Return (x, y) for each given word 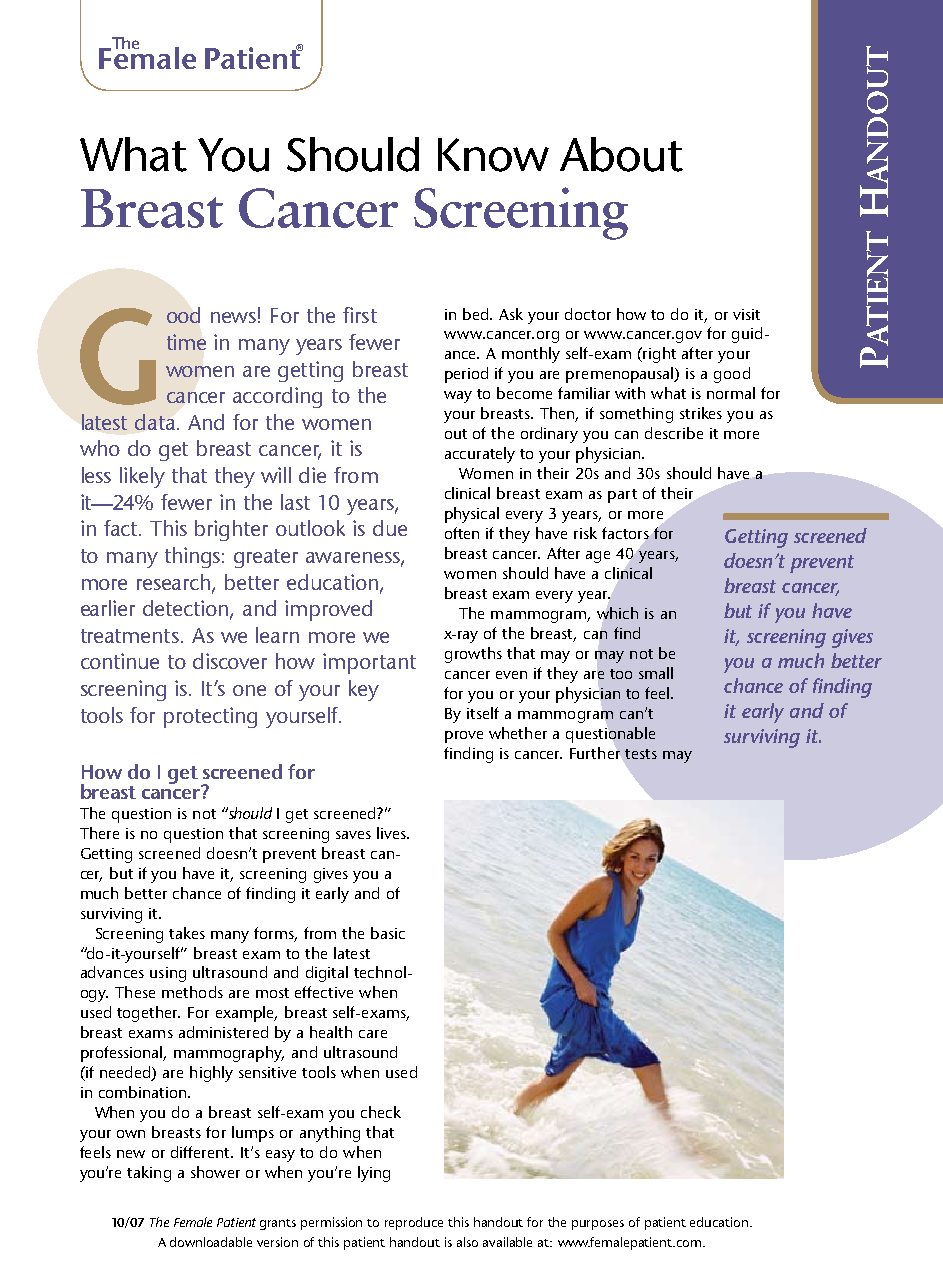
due (390, 528)
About (621, 154)
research (175, 583)
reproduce (414, 1223)
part (622, 496)
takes (187, 933)
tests (641, 754)
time (186, 342)
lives (393, 833)
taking (149, 1174)
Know (493, 155)
